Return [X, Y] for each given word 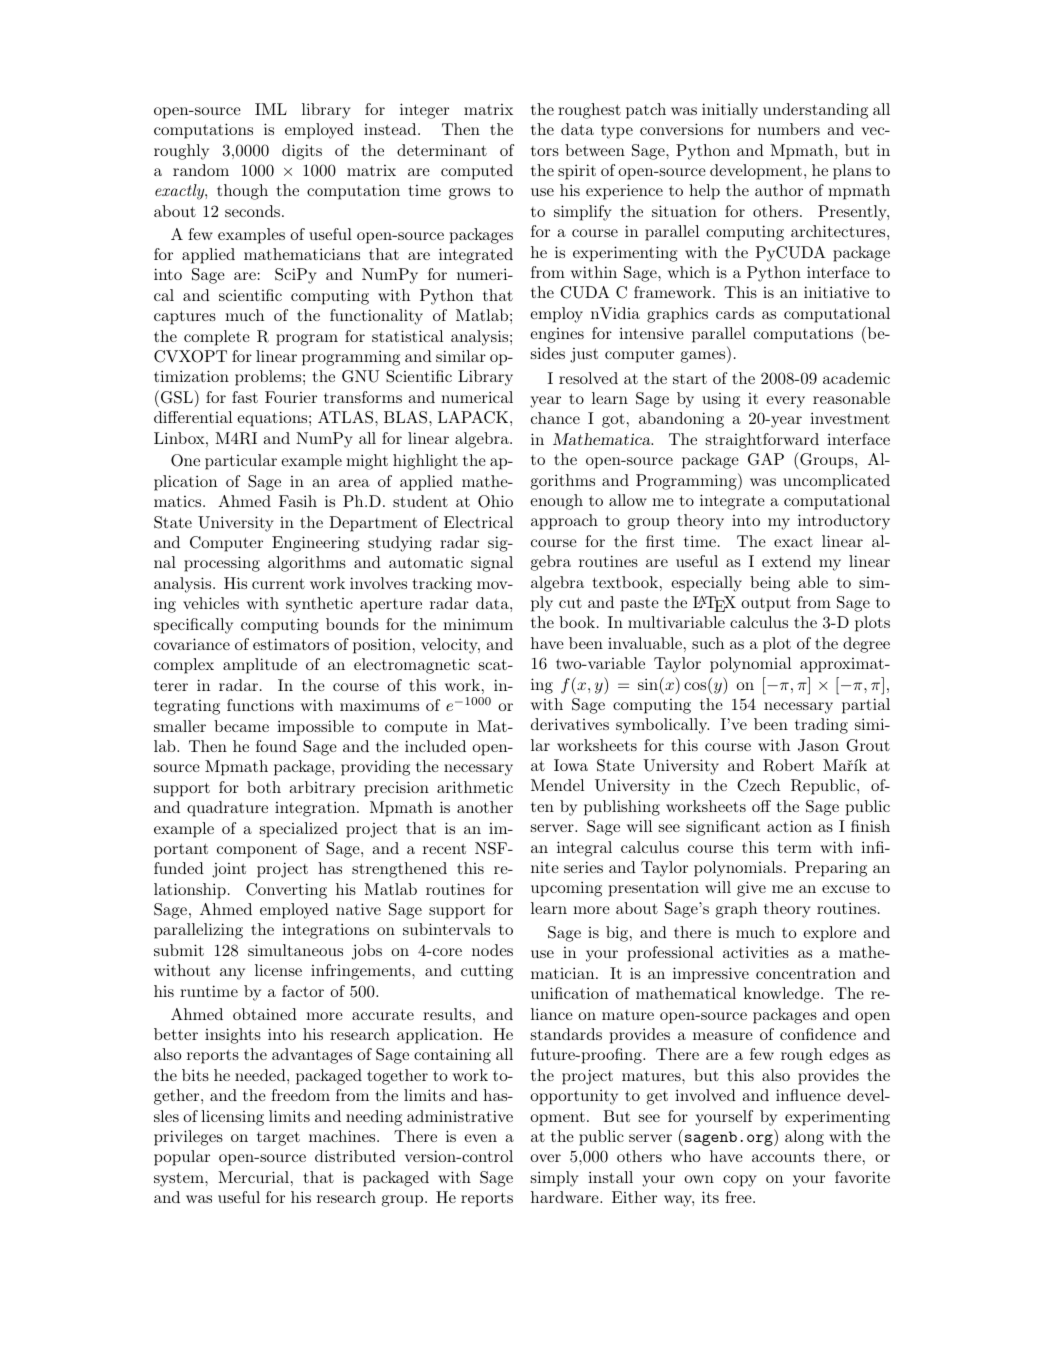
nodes [492, 950]
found [276, 746]
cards [735, 313]
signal [492, 564]
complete [217, 338]
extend [786, 561]
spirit [577, 172]
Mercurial [253, 1177]
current [278, 583]
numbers [789, 129]
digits [302, 152]
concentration [806, 973]
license [278, 970]
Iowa [571, 765]
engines [557, 335]
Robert [788, 765]
